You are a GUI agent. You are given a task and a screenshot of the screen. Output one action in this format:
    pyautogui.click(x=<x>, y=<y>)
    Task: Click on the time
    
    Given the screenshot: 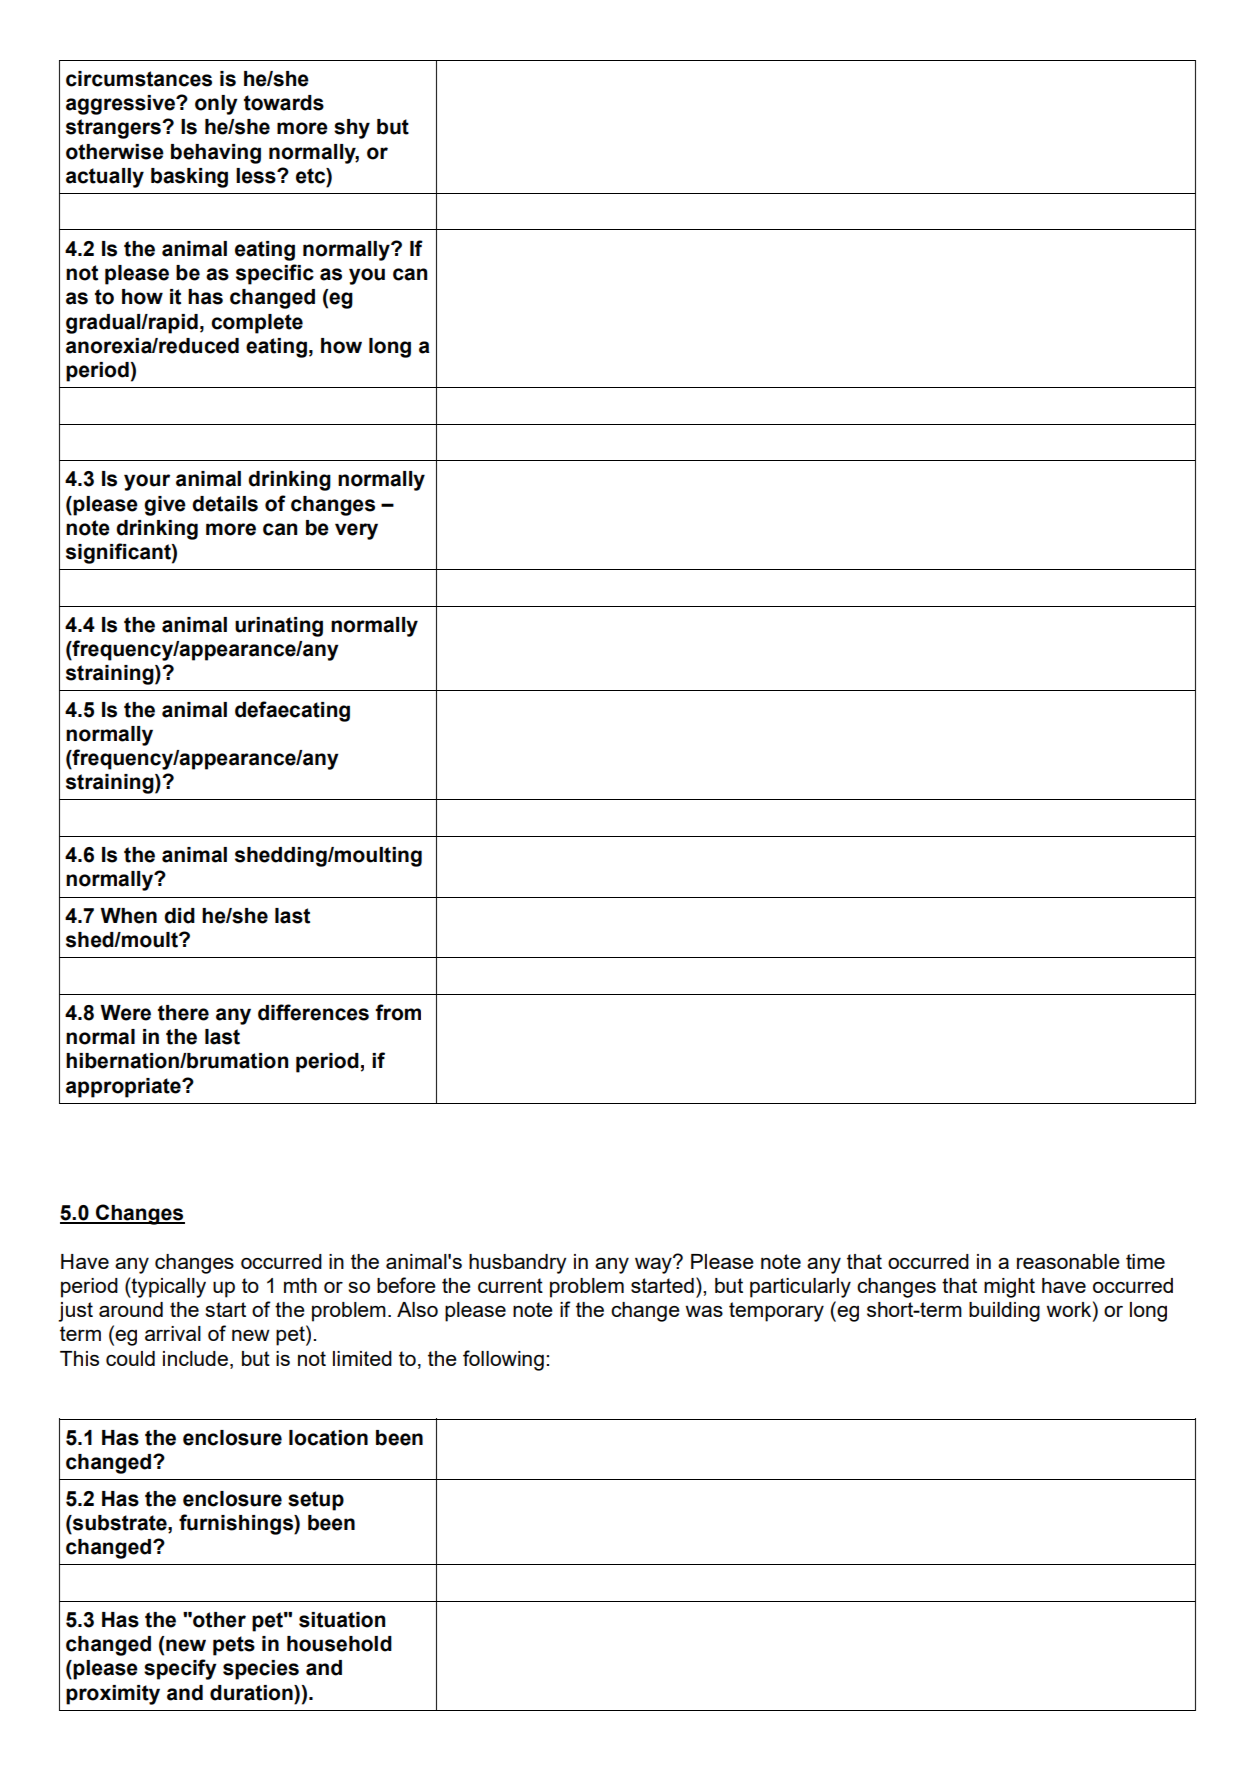 What is the action you would take?
    pyautogui.click(x=1145, y=1261)
